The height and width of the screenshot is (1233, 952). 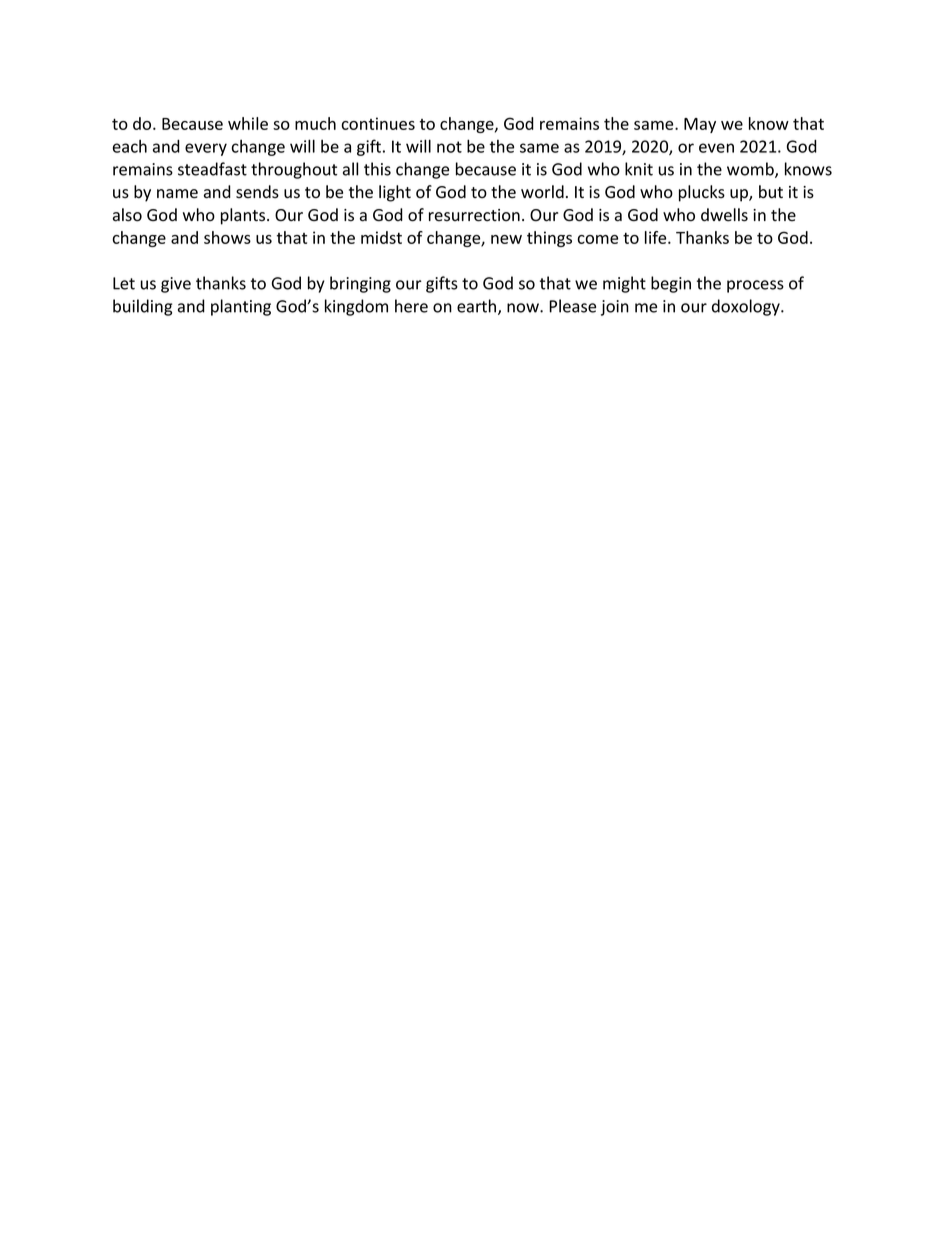 What do you see at coordinates (241, 307) in the screenshot?
I see `planting` at bounding box center [241, 307].
